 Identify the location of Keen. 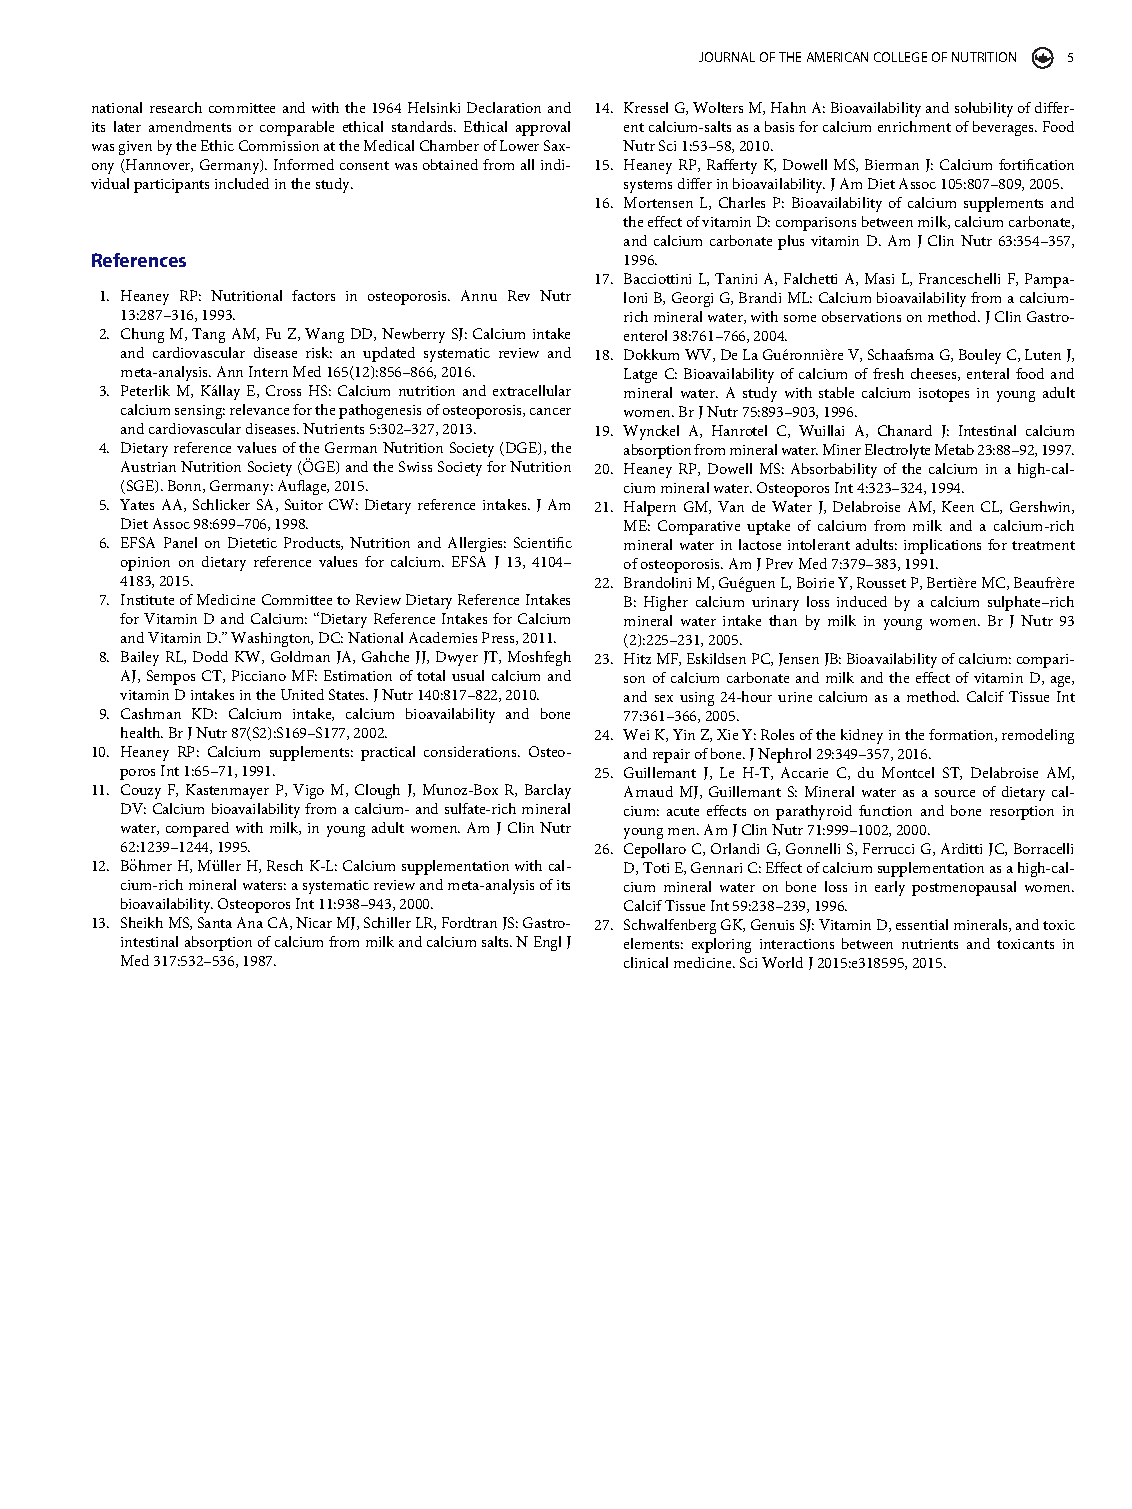
(958, 506).
